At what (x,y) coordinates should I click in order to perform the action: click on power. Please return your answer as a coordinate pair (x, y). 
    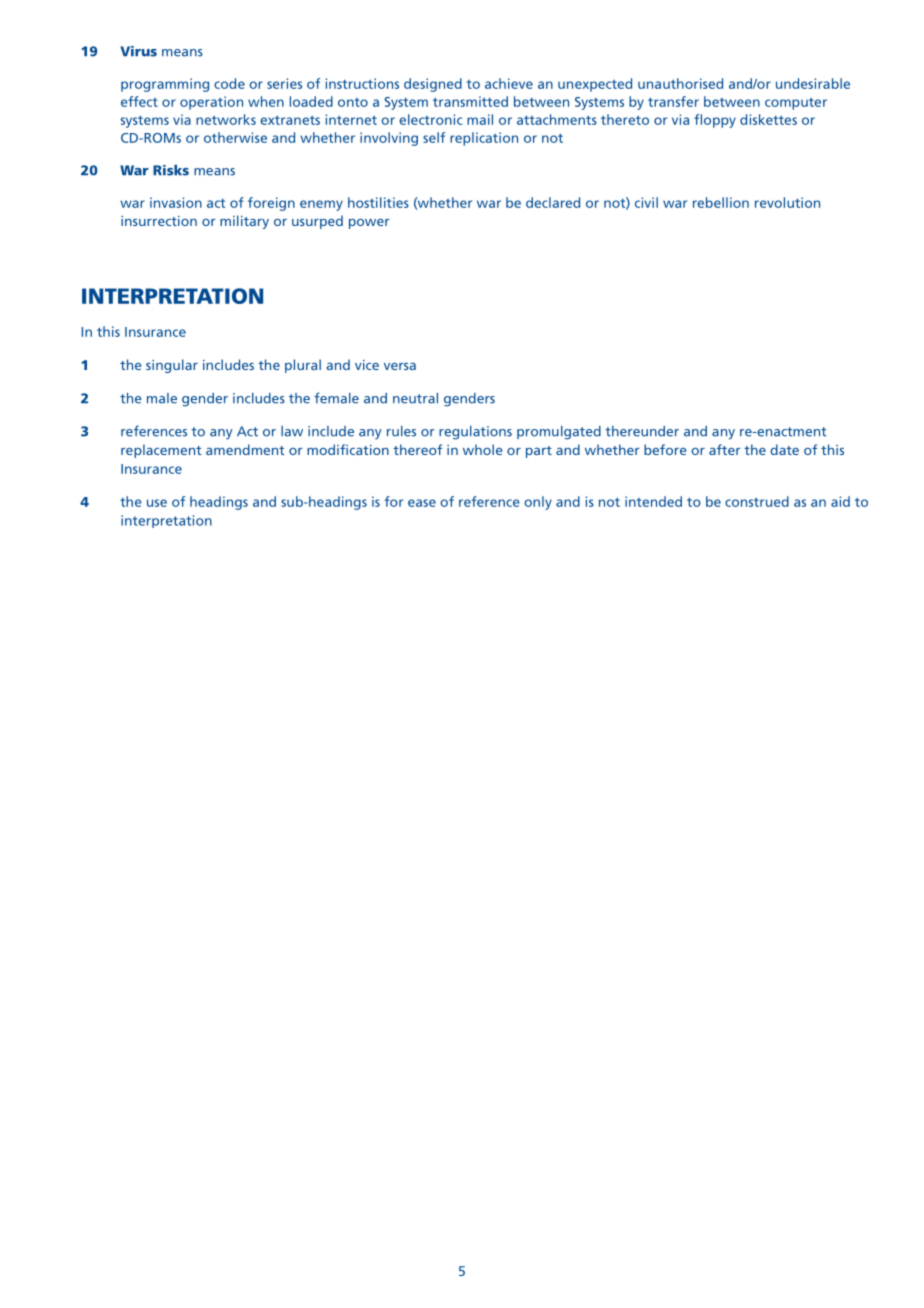
    Looking at the image, I should click on (369, 224).
